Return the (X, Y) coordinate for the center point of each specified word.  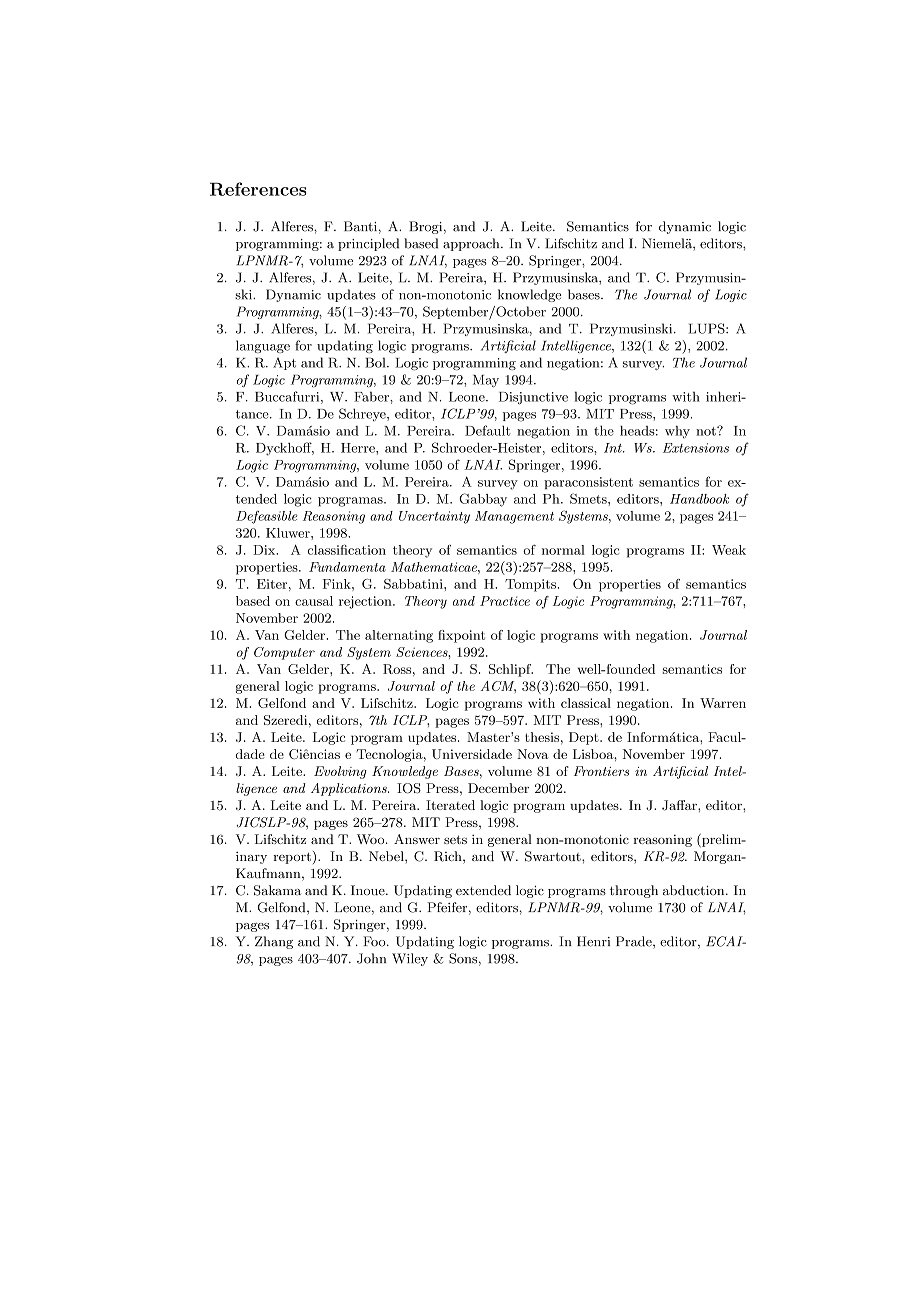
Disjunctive (533, 398)
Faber (372, 396)
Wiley (410, 959)
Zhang (274, 942)
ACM (498, 687)
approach (472, 244)
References (258, 189)
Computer (284, 653)
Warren (723, 703)
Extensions (696, 448)
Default (488, 430)
